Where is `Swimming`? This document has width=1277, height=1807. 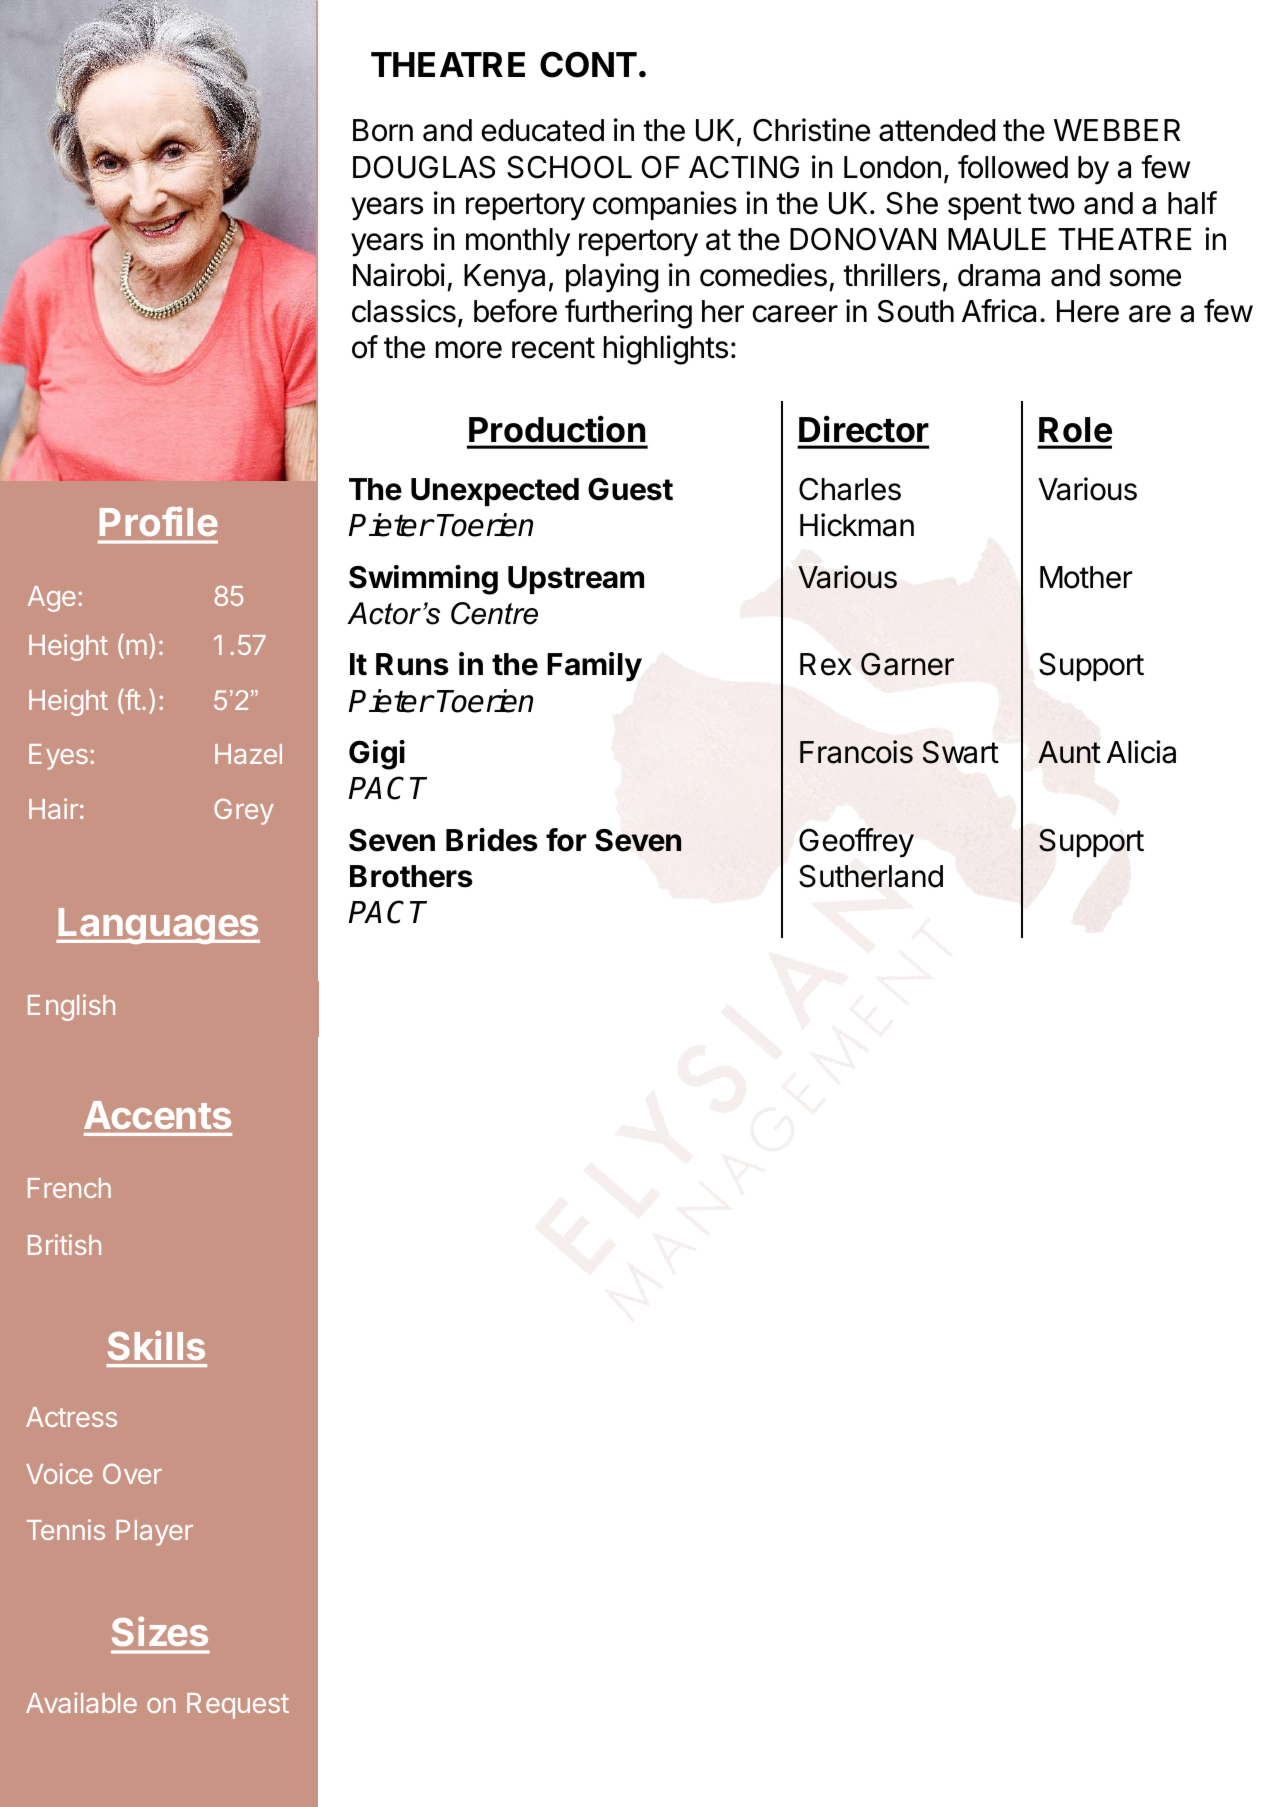 Swimming is located at coordinates (423, 580).
